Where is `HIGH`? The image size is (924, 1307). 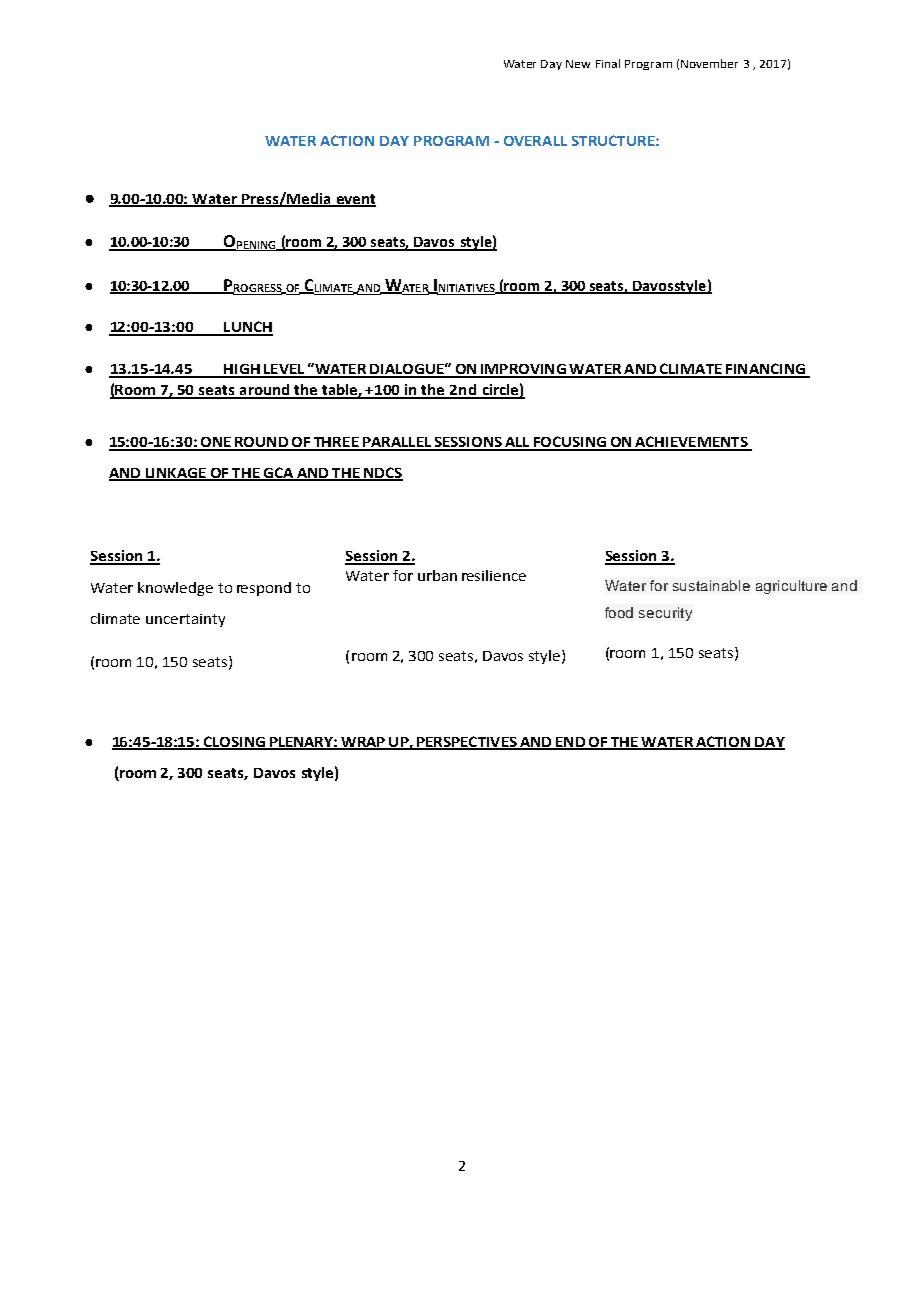 HIGH is located at coordinates (242, 370).
